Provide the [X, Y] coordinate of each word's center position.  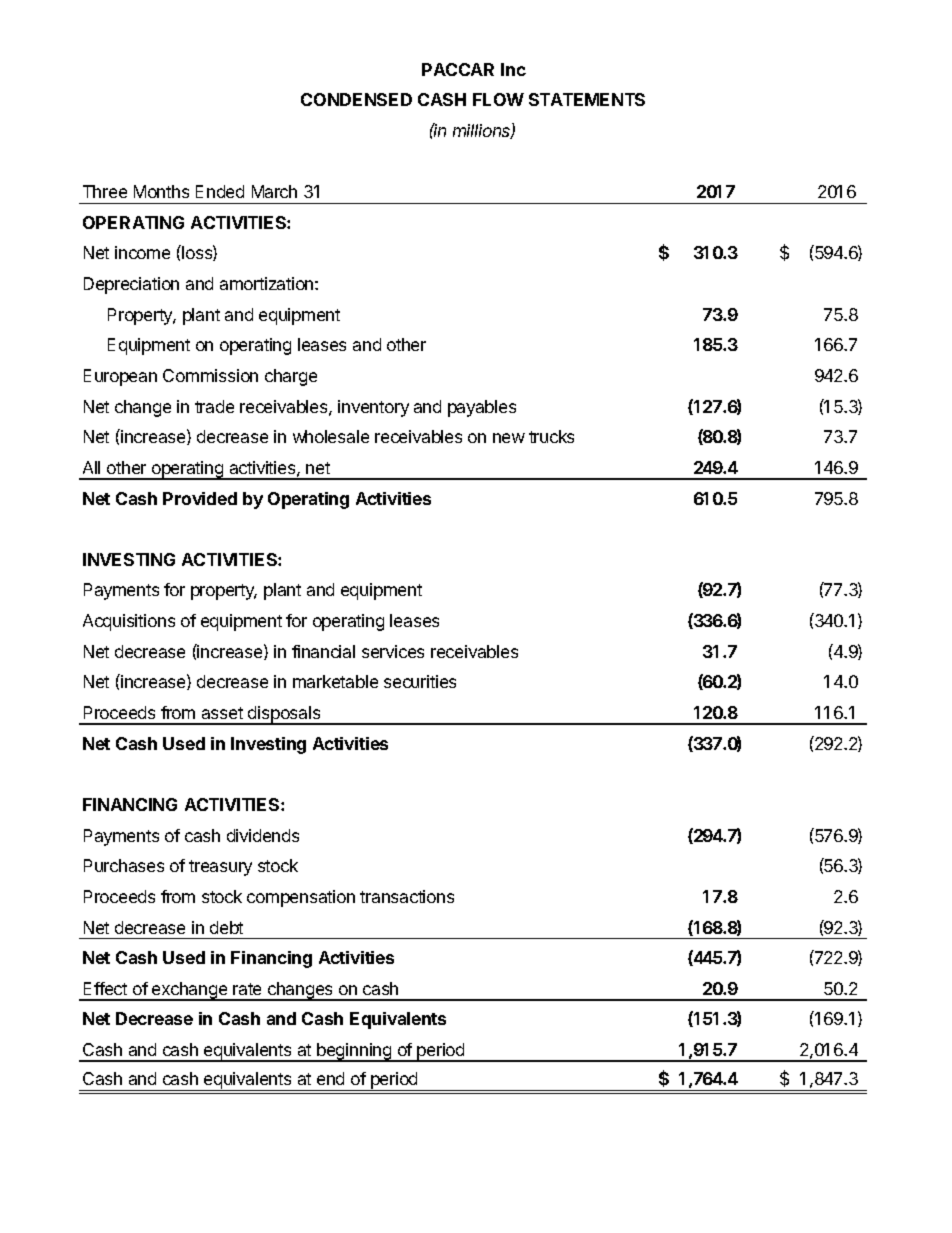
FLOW [498, 99]
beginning [354, 1052]
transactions [407, 896]
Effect [105, 988]
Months [161, 191]
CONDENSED [356, 99]
